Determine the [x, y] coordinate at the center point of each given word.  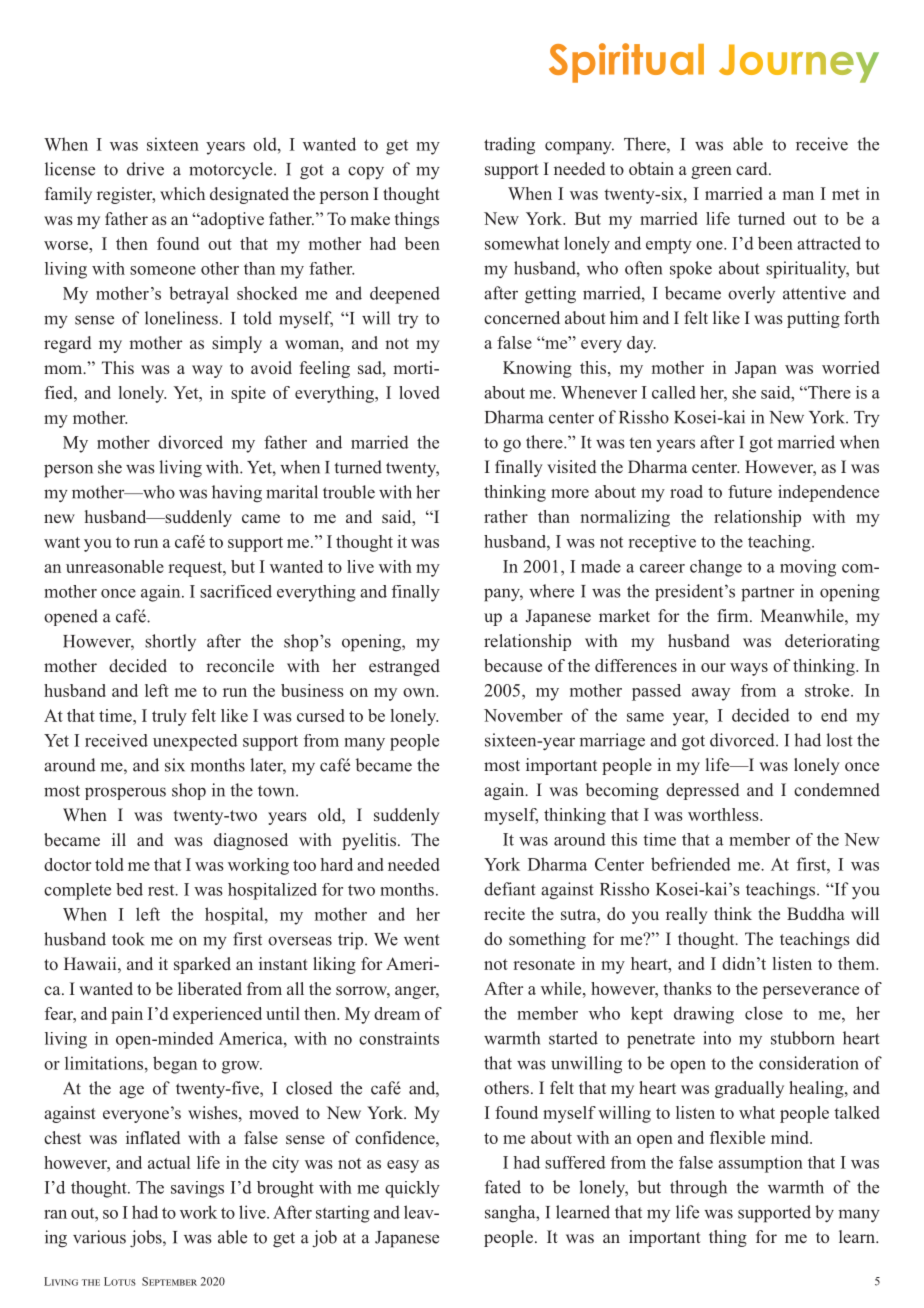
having [237, 494]
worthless [724, 814]
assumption [760, 1164]
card [753, 168]
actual [169, 1162]
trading [509, 146]
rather [506, 516]
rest [162, 890]
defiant [510, 889]
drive [145, 169]
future [750, 491]
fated [503, 1187]
